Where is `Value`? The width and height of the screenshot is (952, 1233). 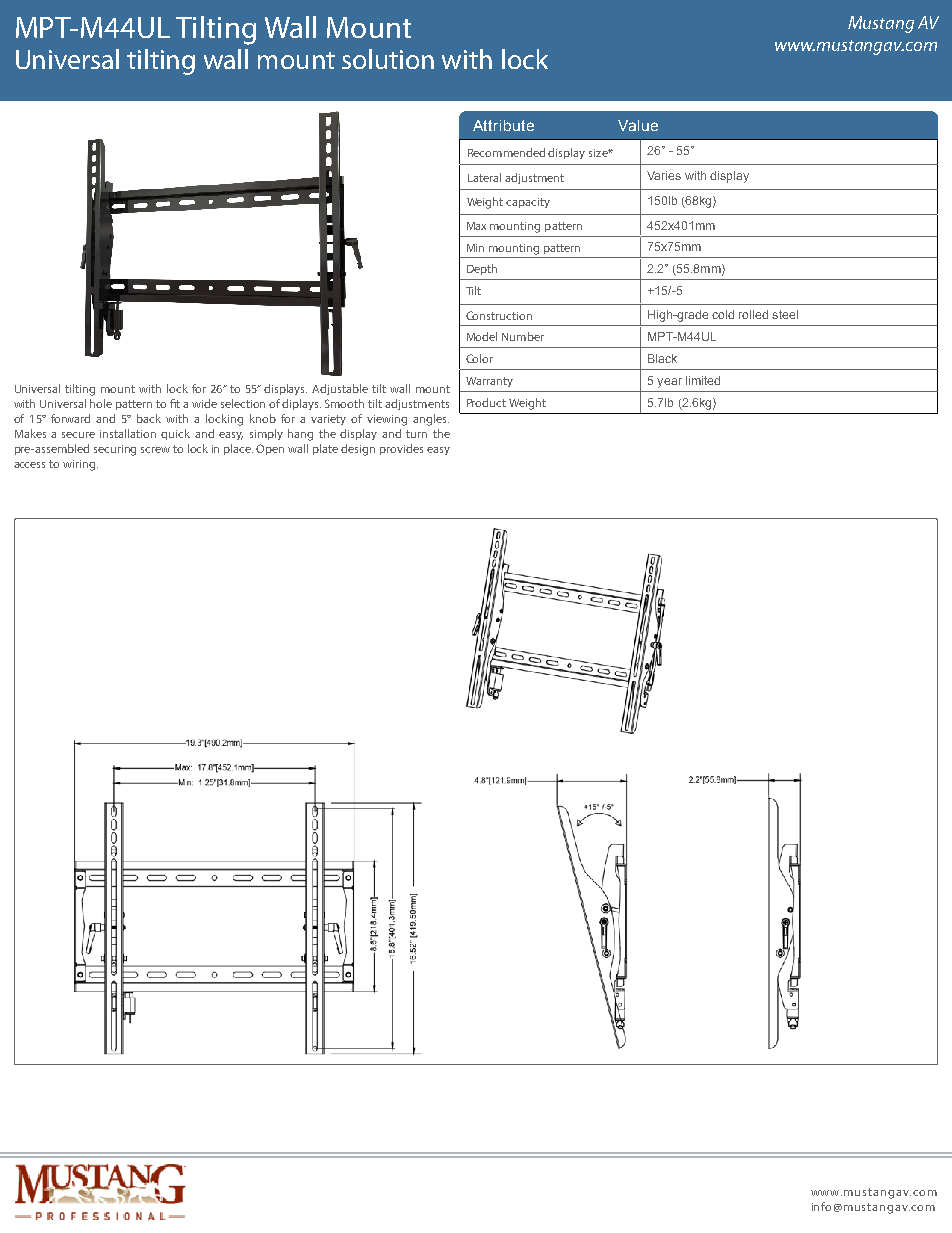
Value is located at coordinates (638, 125).
